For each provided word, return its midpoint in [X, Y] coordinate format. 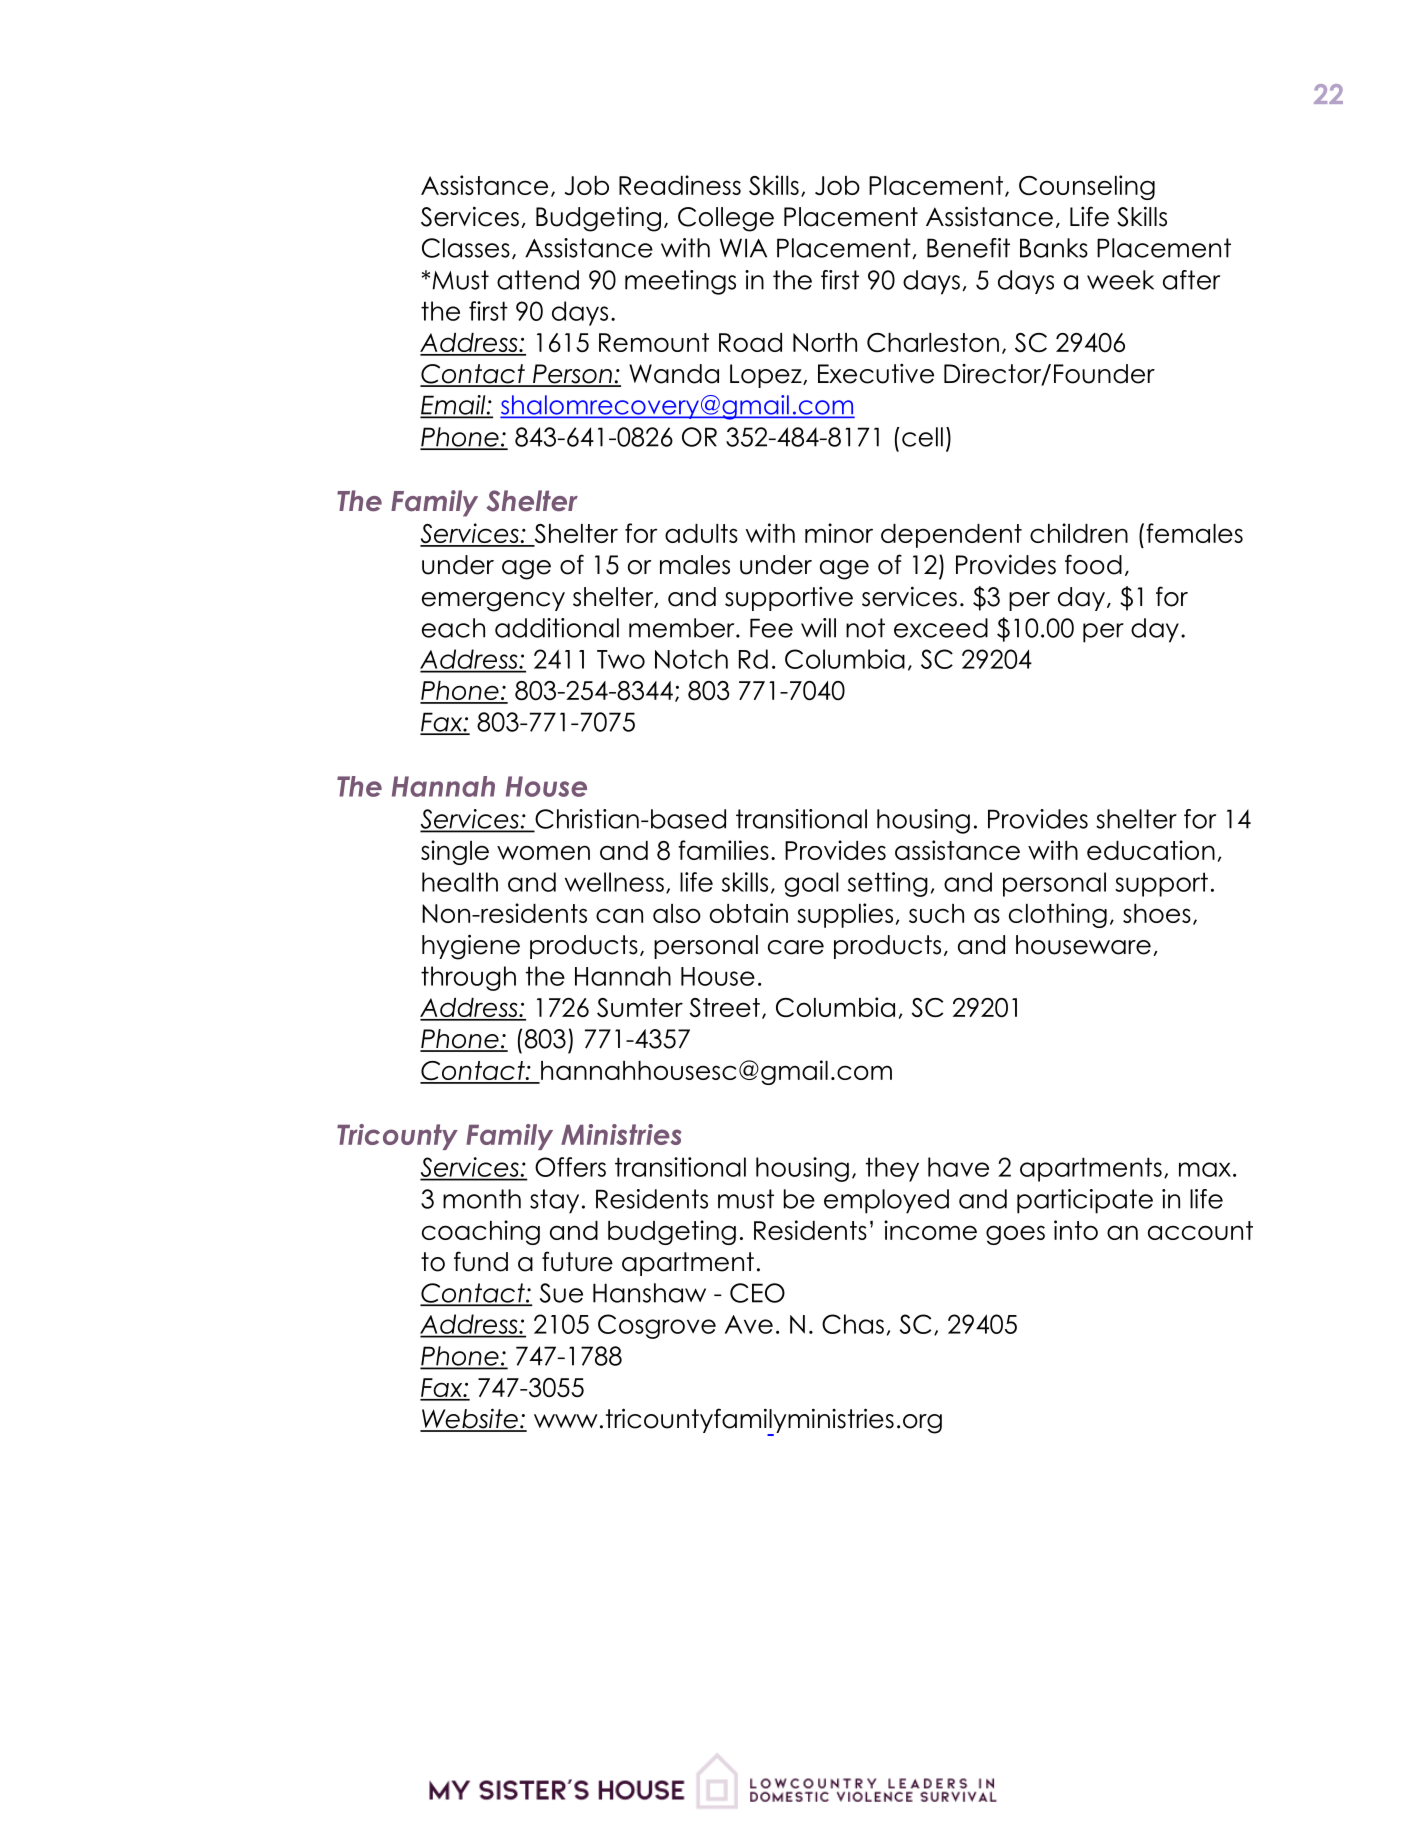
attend [538, 280]
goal [811, 884]
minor [839, 533]
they [892, 1169]
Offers [570, 1167]
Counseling [1087, 187]
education [1151, 850]
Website [470, 1419]
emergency [493, 602]
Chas [853, 1324]
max [1205, 1169]
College [726, 219]
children [1079, 533]
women [543, 852]
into [1076, 1230]
